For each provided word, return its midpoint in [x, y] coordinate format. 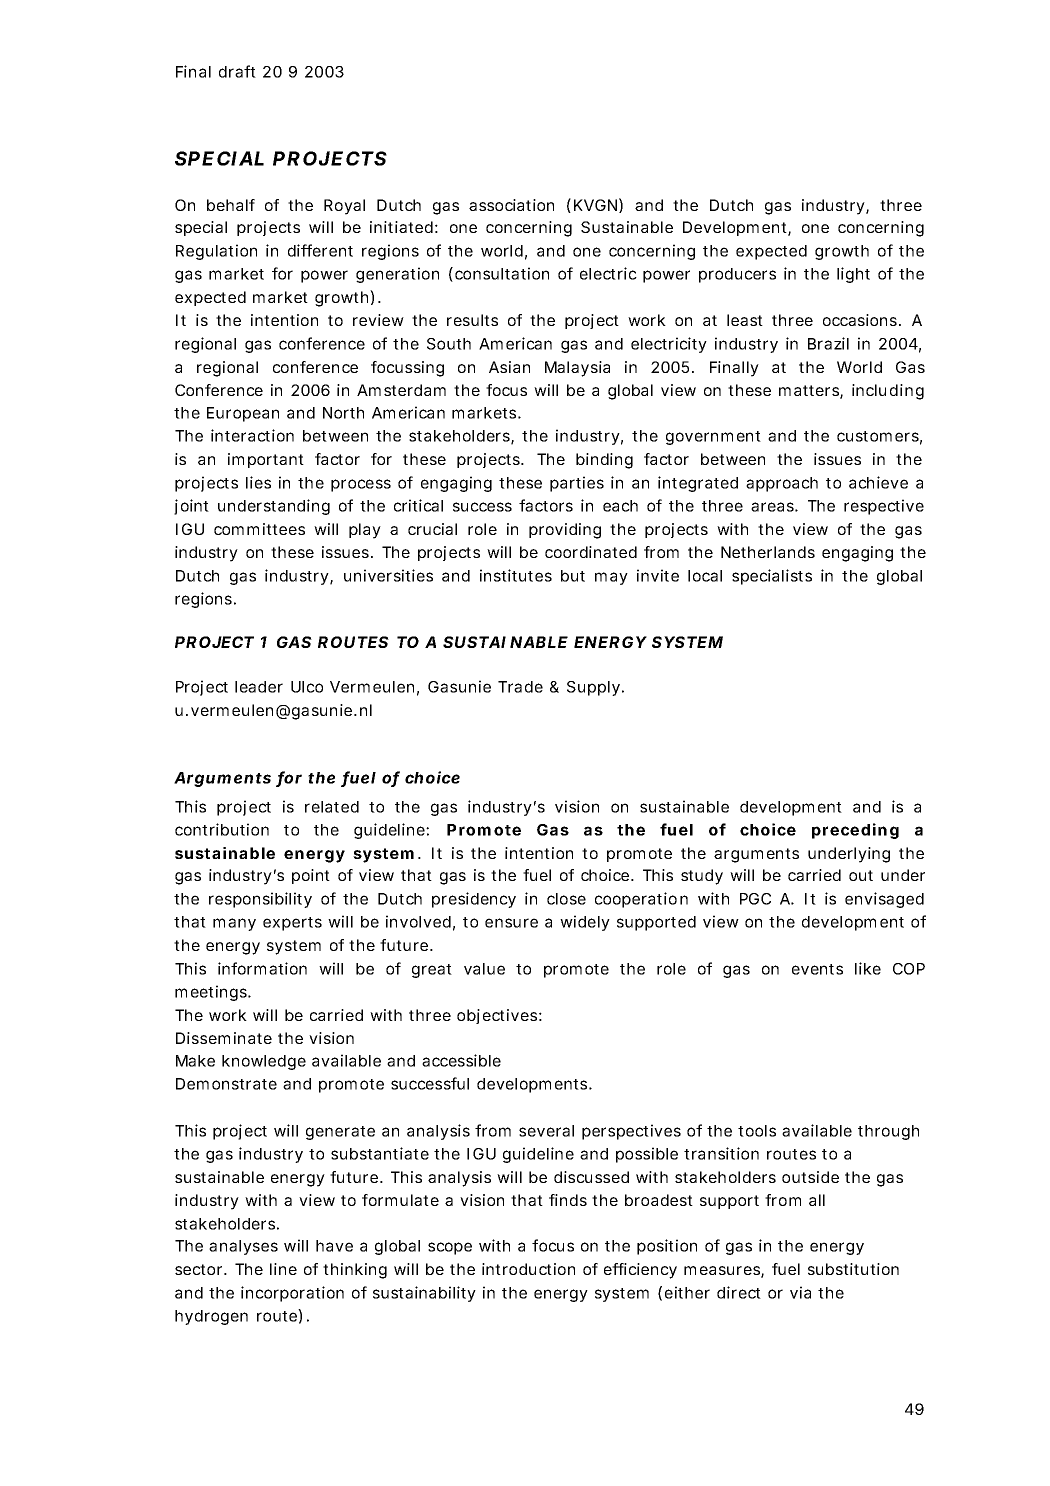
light [853, 275]
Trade [520, 687]
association [511, 205]
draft [237, 71]
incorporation [292, 1294]
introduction [528, 1269]
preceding [855, 831]
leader [259, 687]
